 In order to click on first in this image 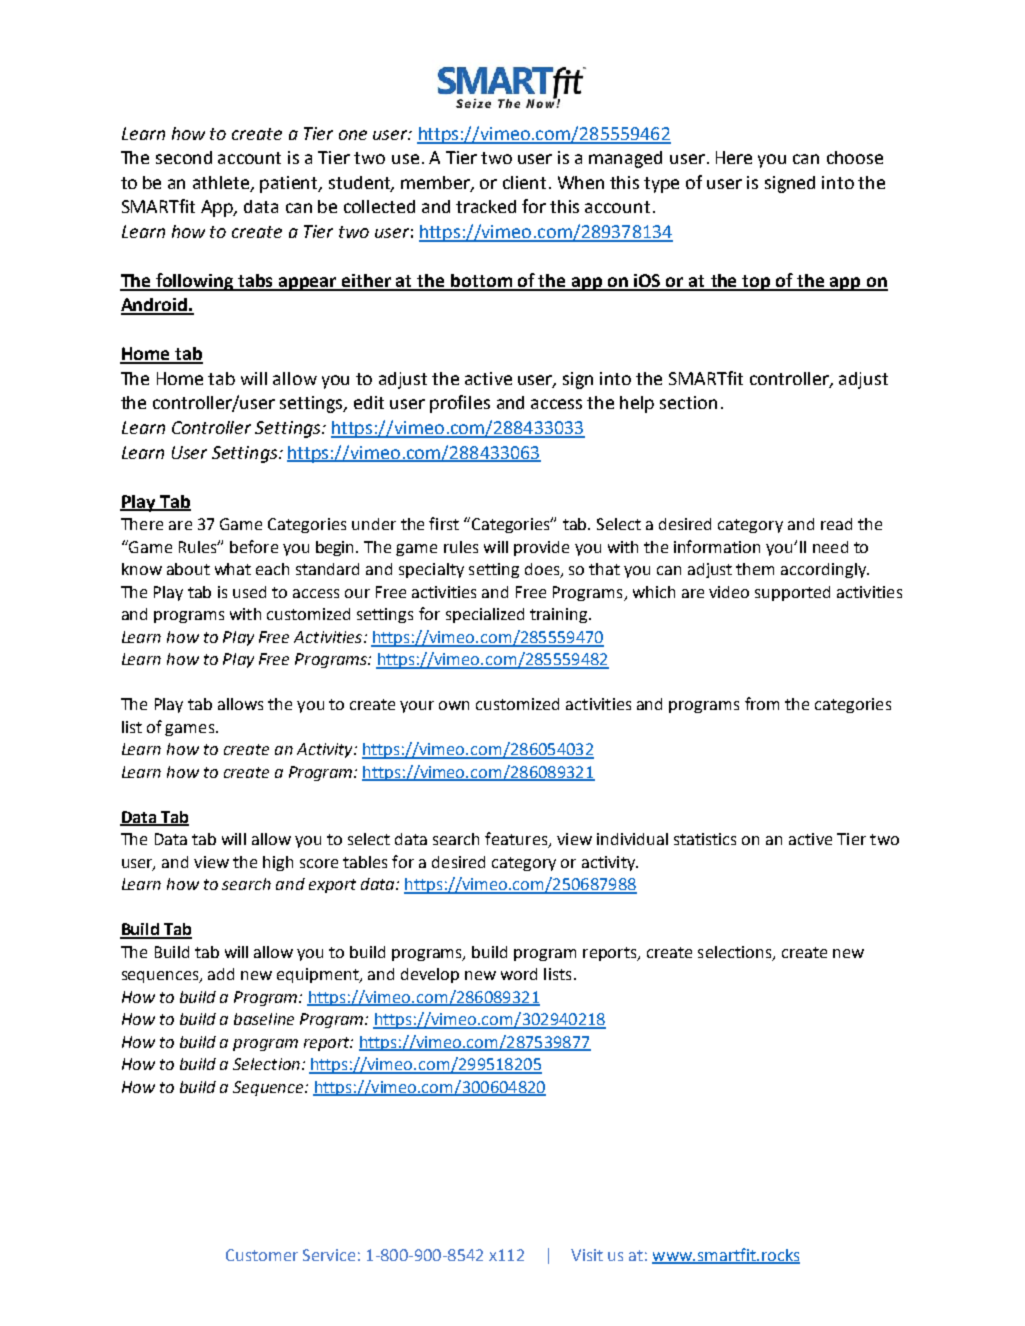, I will do `click(444, 523)`.
